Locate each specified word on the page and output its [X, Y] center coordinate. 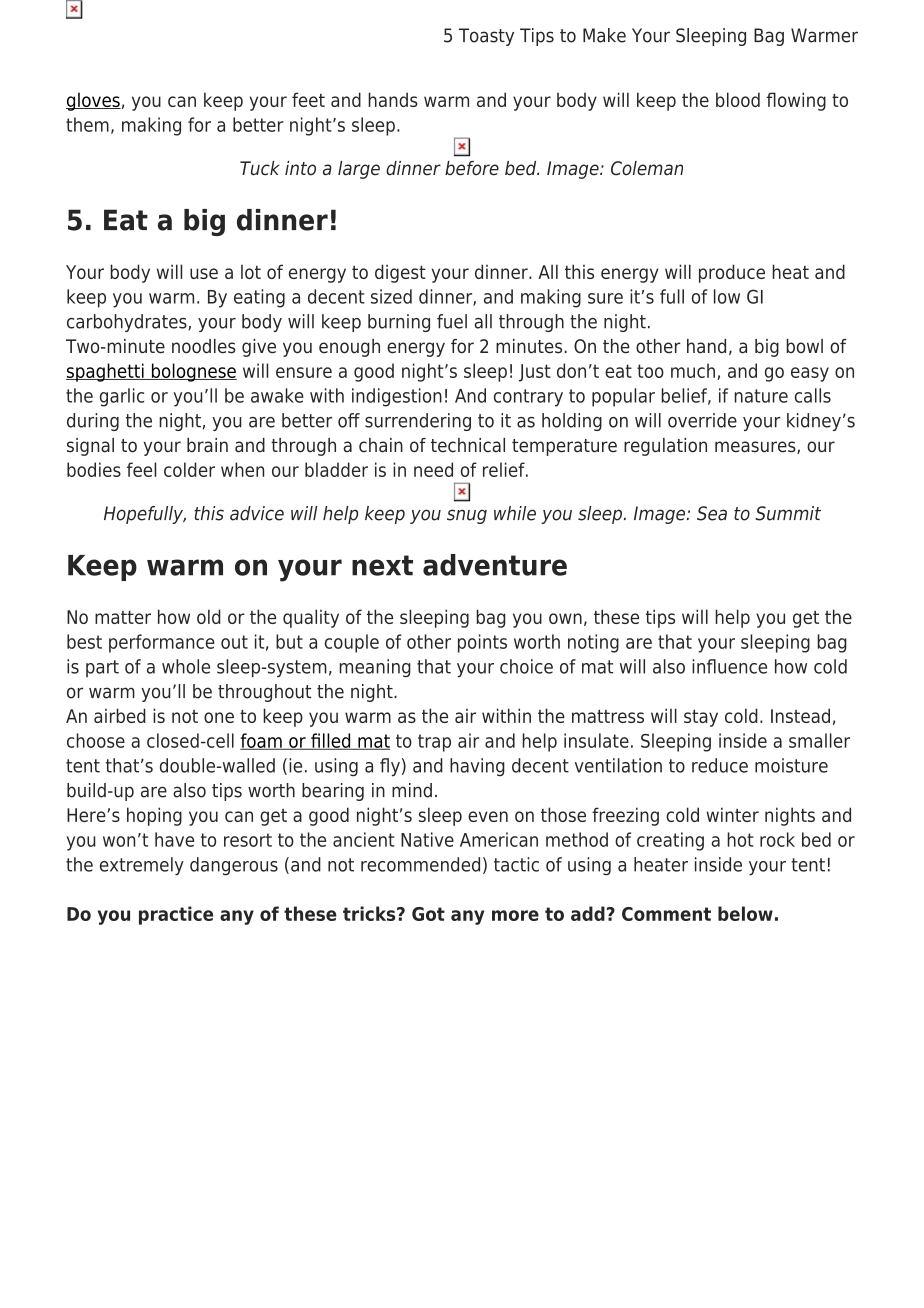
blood [738, 99]
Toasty [486, 37]
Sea [712, 513]
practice [176, 915]
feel [141, 469]
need [433, 469]
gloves [93, 101]
